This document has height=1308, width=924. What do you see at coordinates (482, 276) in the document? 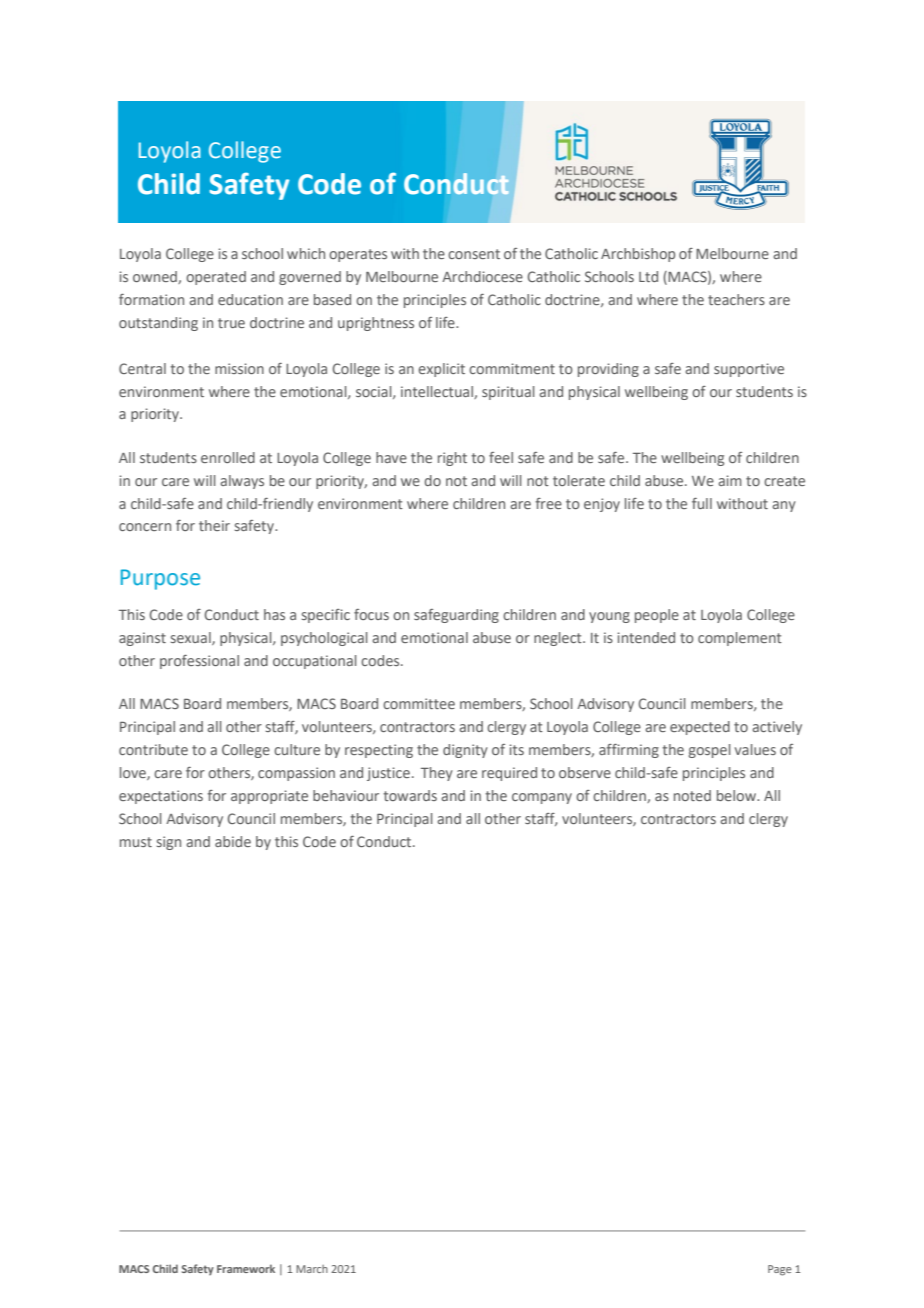
I see `Archdiocese` at bounding box center [482, 276].
